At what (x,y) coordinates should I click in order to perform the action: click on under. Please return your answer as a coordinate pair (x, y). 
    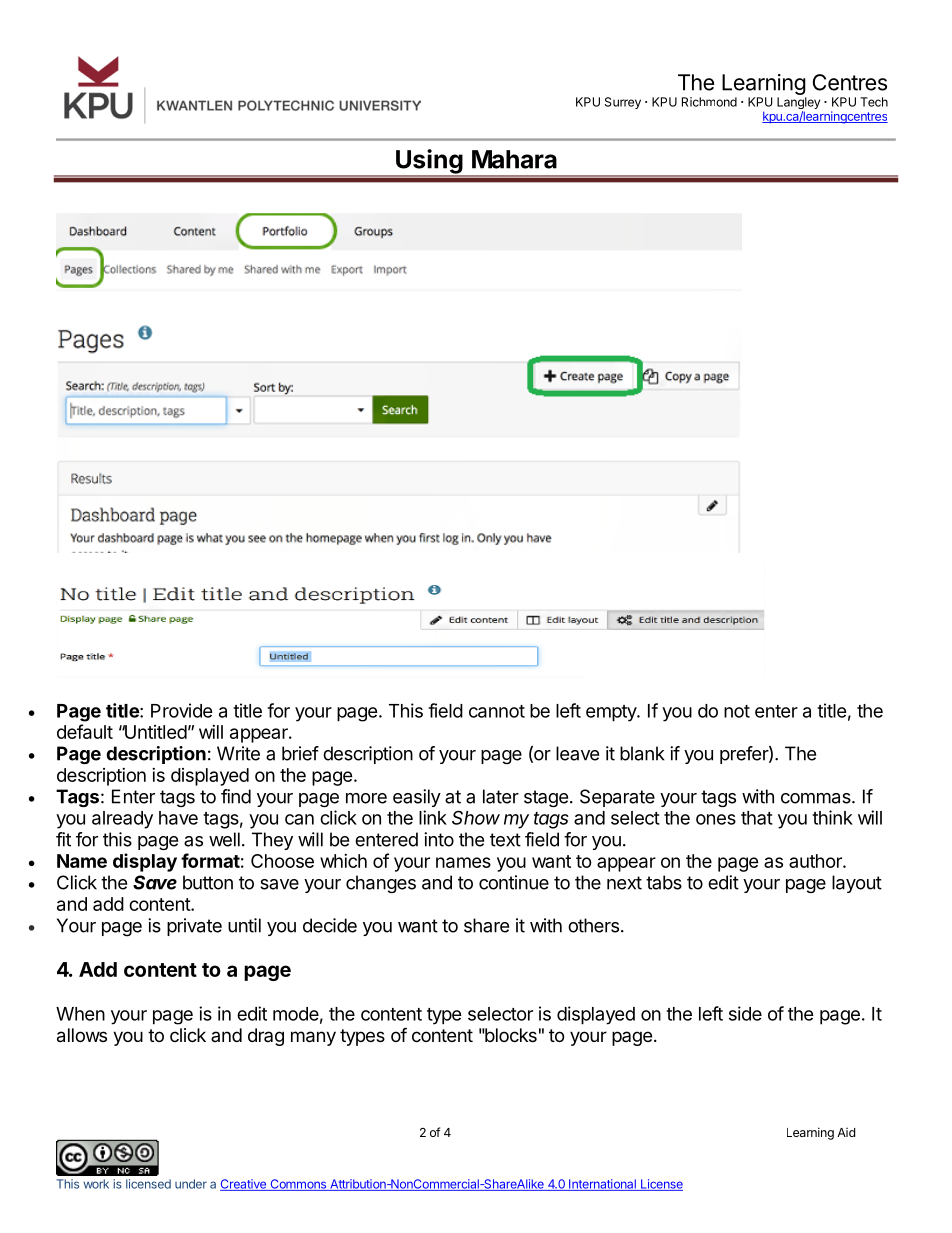
    Looking at the image, I should click on (191, 1184).
